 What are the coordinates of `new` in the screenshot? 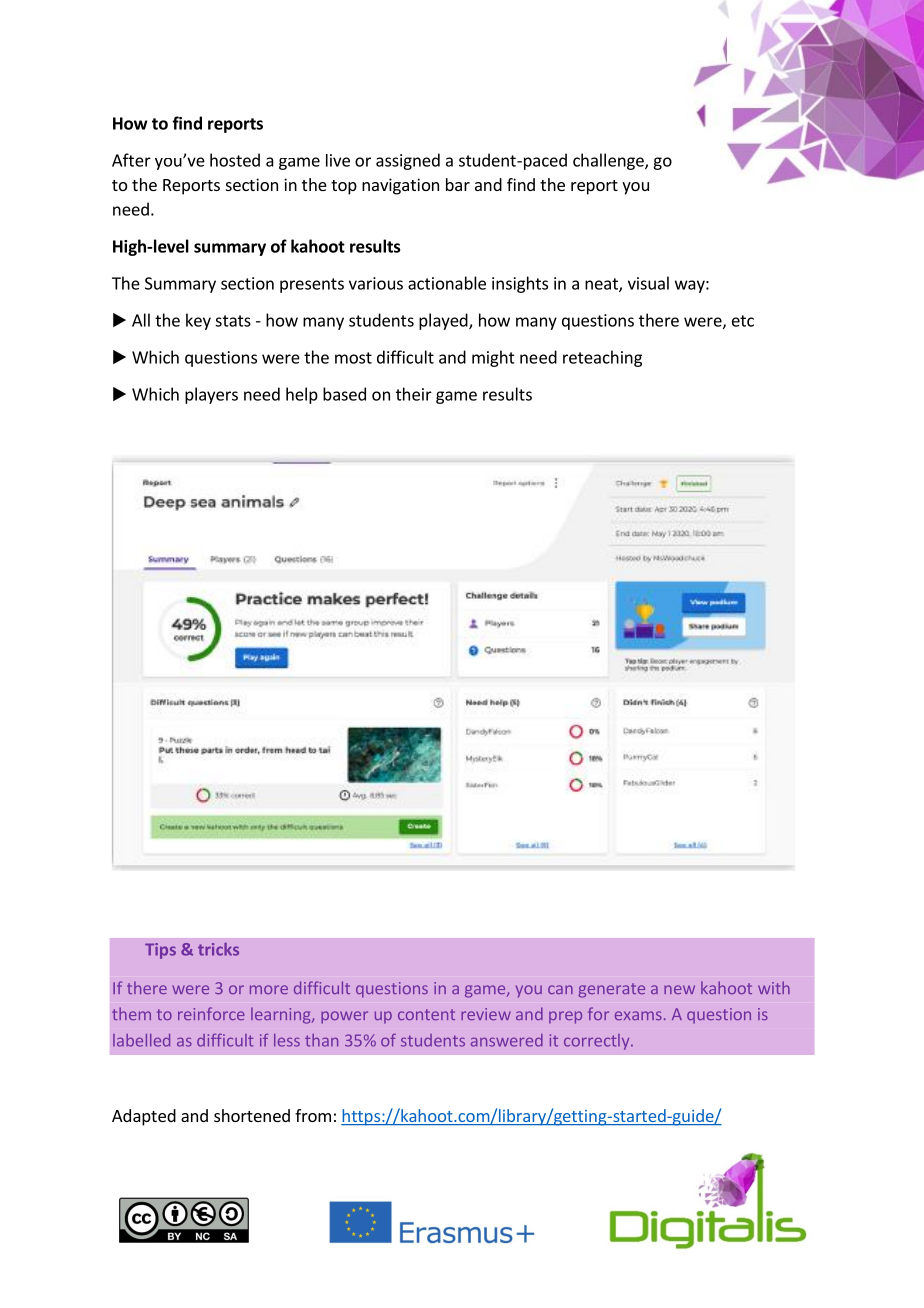 It's located at (679, 989).
